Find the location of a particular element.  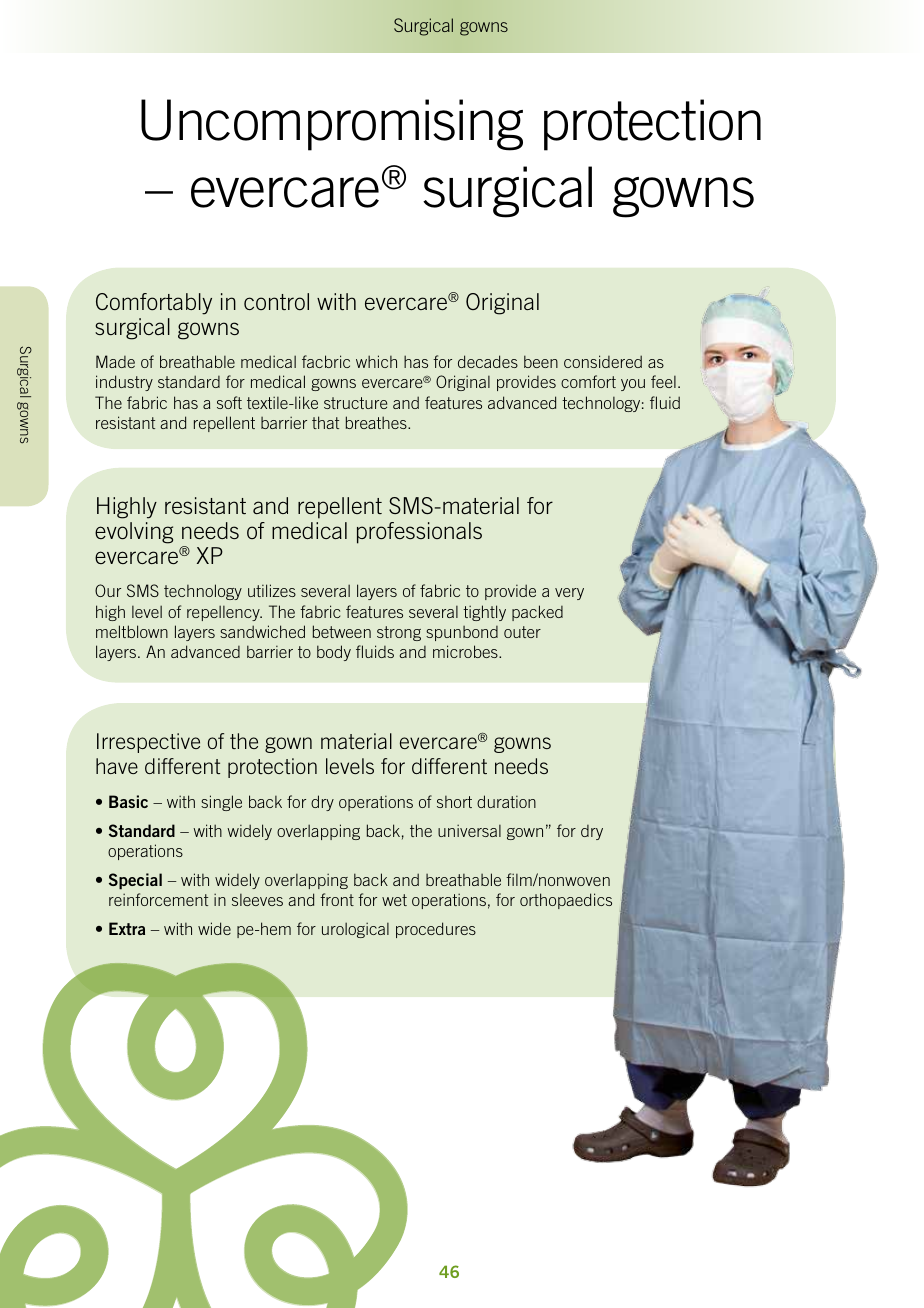

reinforcement is located at coordinates (158, 899).
